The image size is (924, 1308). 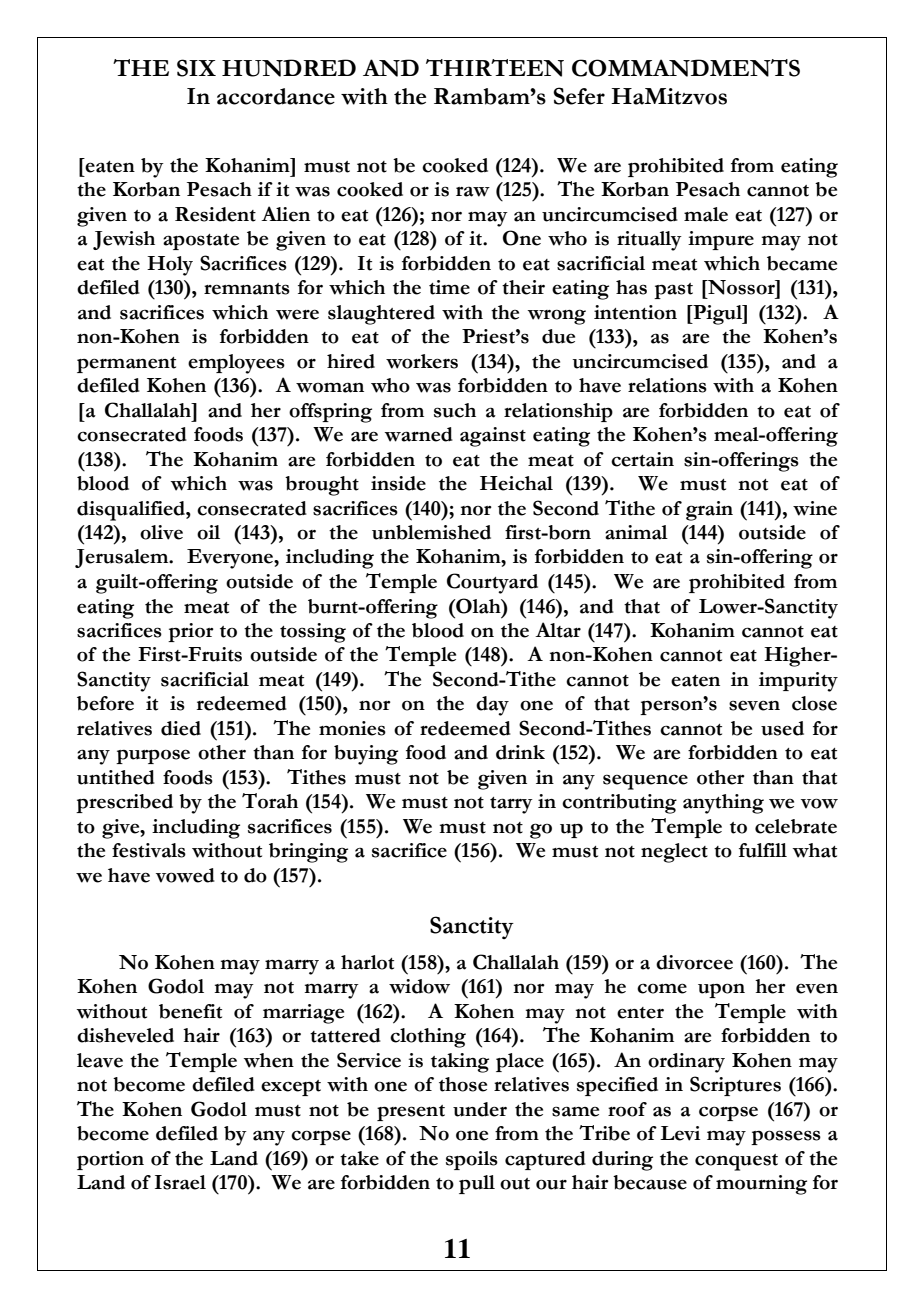 What do you see at coordinates (472, 1160) in the page?
I see `spoils` at bounding box center [472, 1160].
